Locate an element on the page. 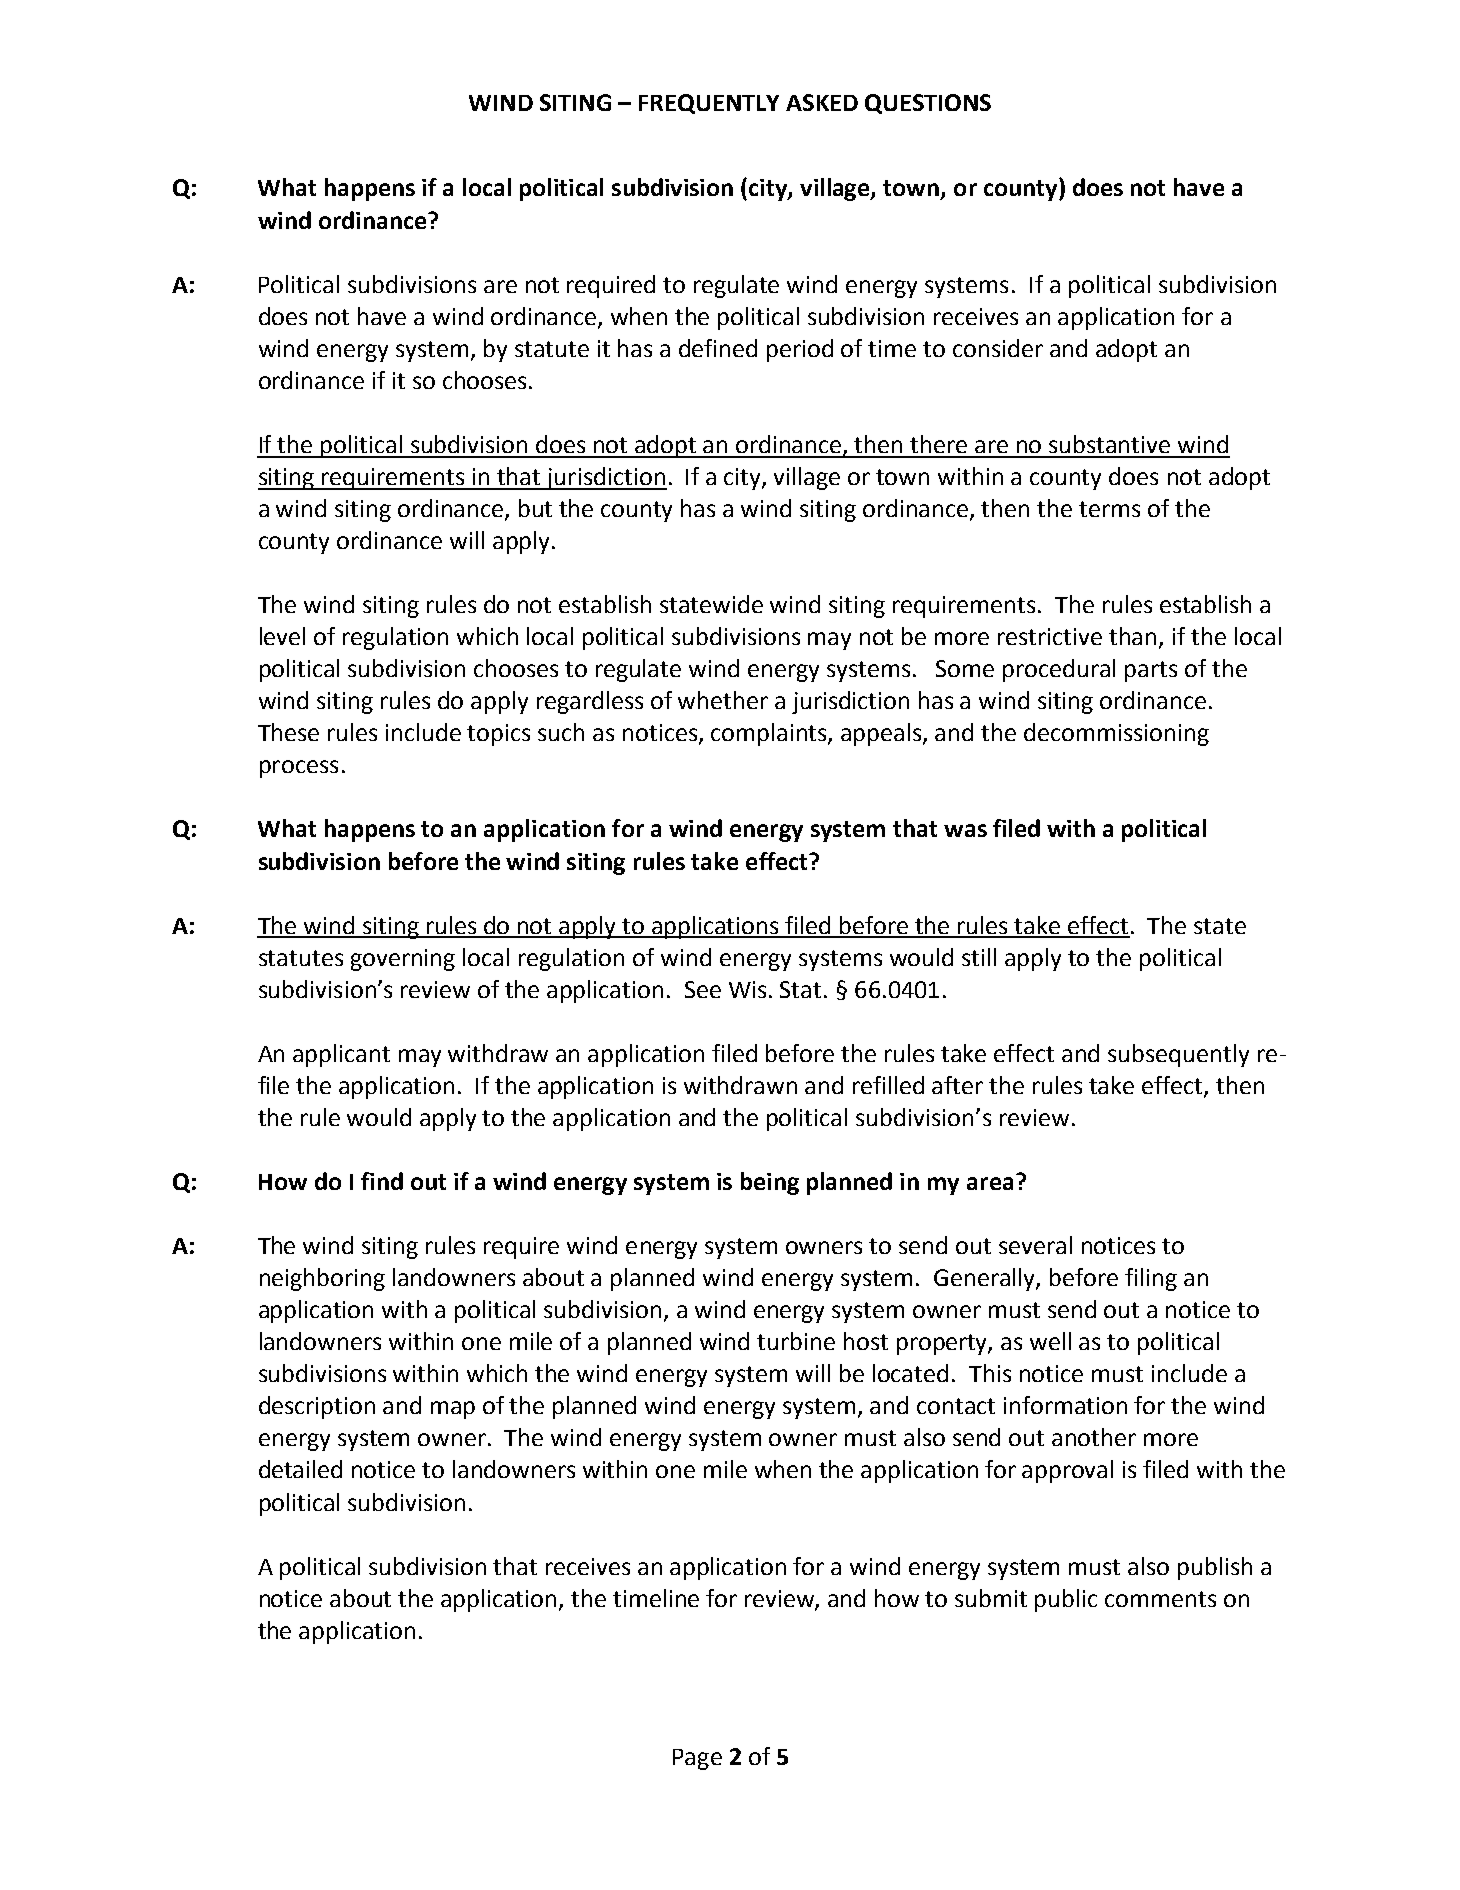 The width and height of the page is (1460, 1890). detailed is located at coordinates (300, 1469).
